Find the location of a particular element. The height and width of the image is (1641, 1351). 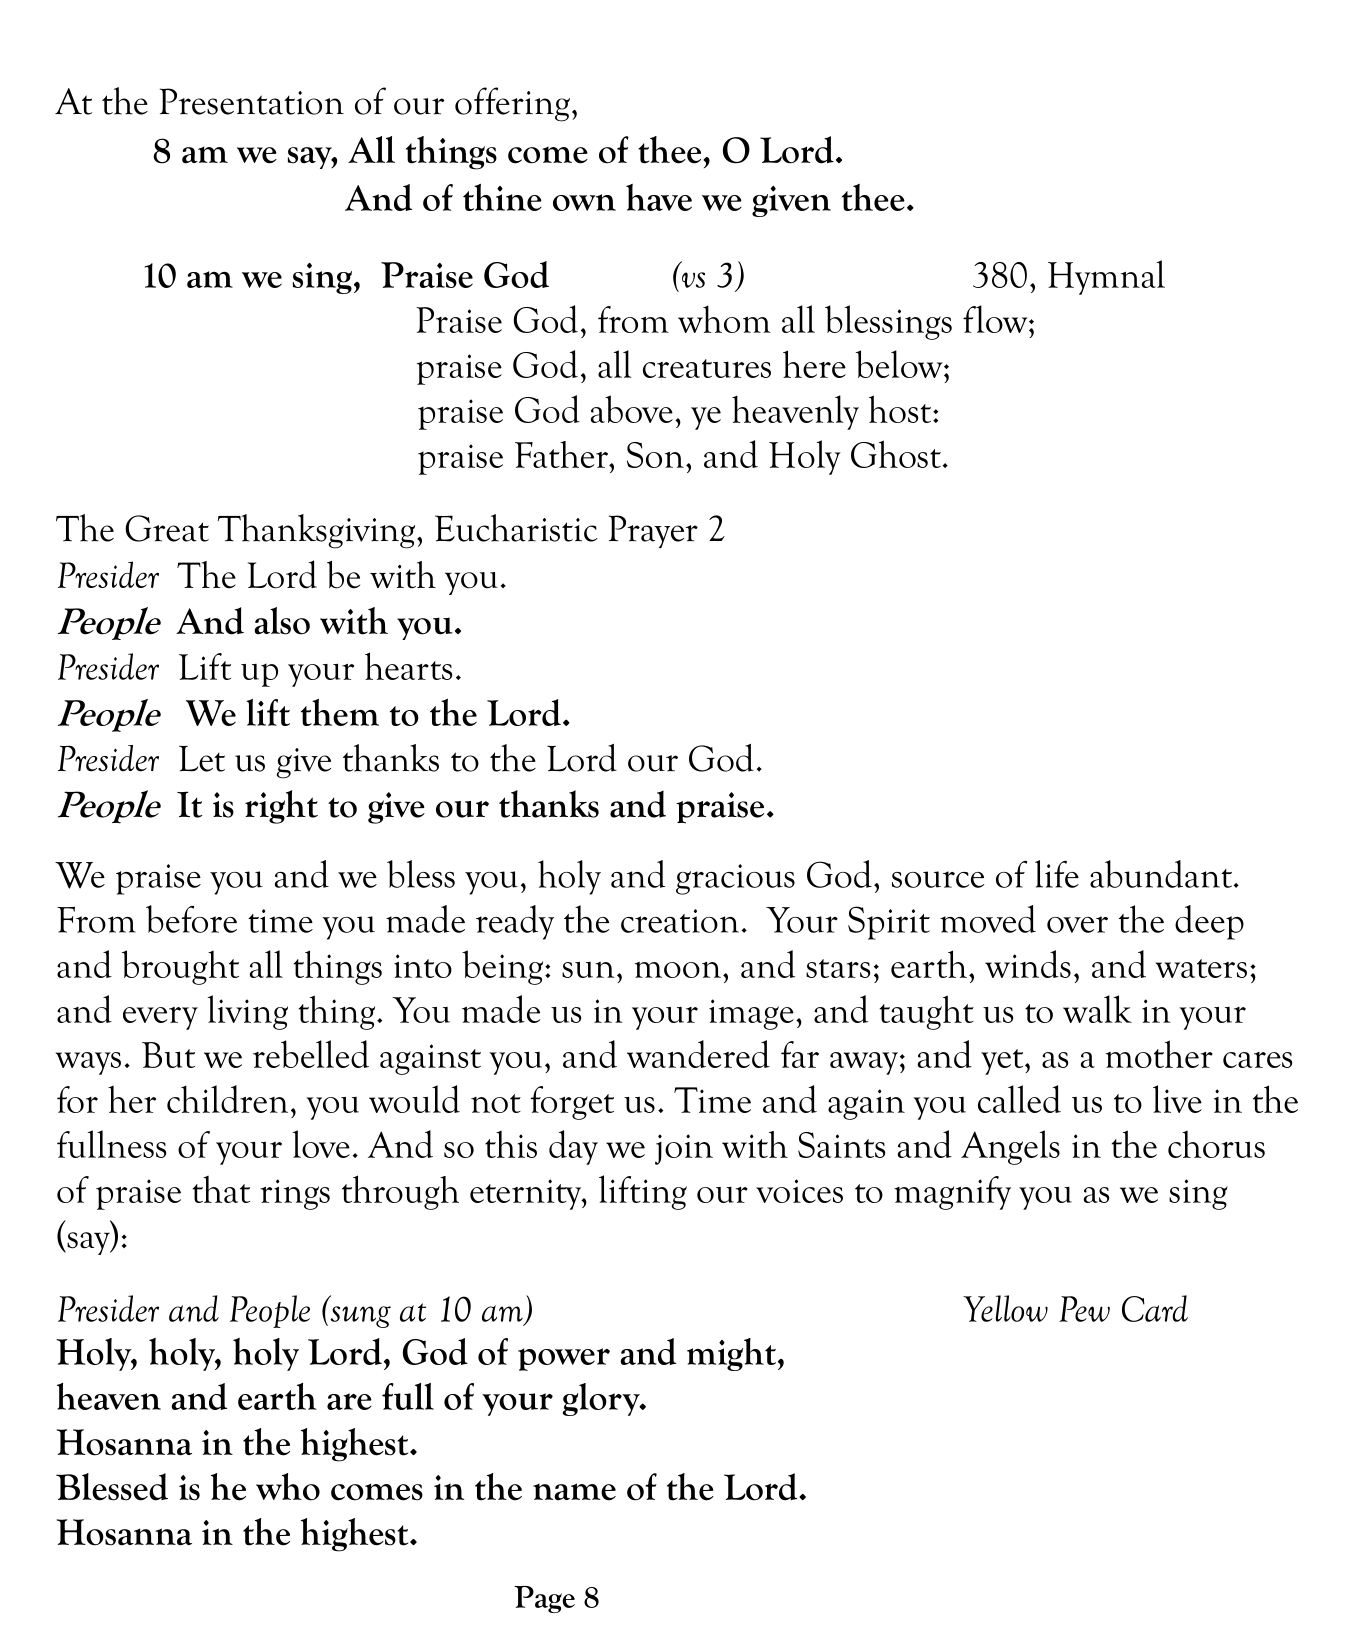

Hymnal is located at coordinates (1106, 277).
